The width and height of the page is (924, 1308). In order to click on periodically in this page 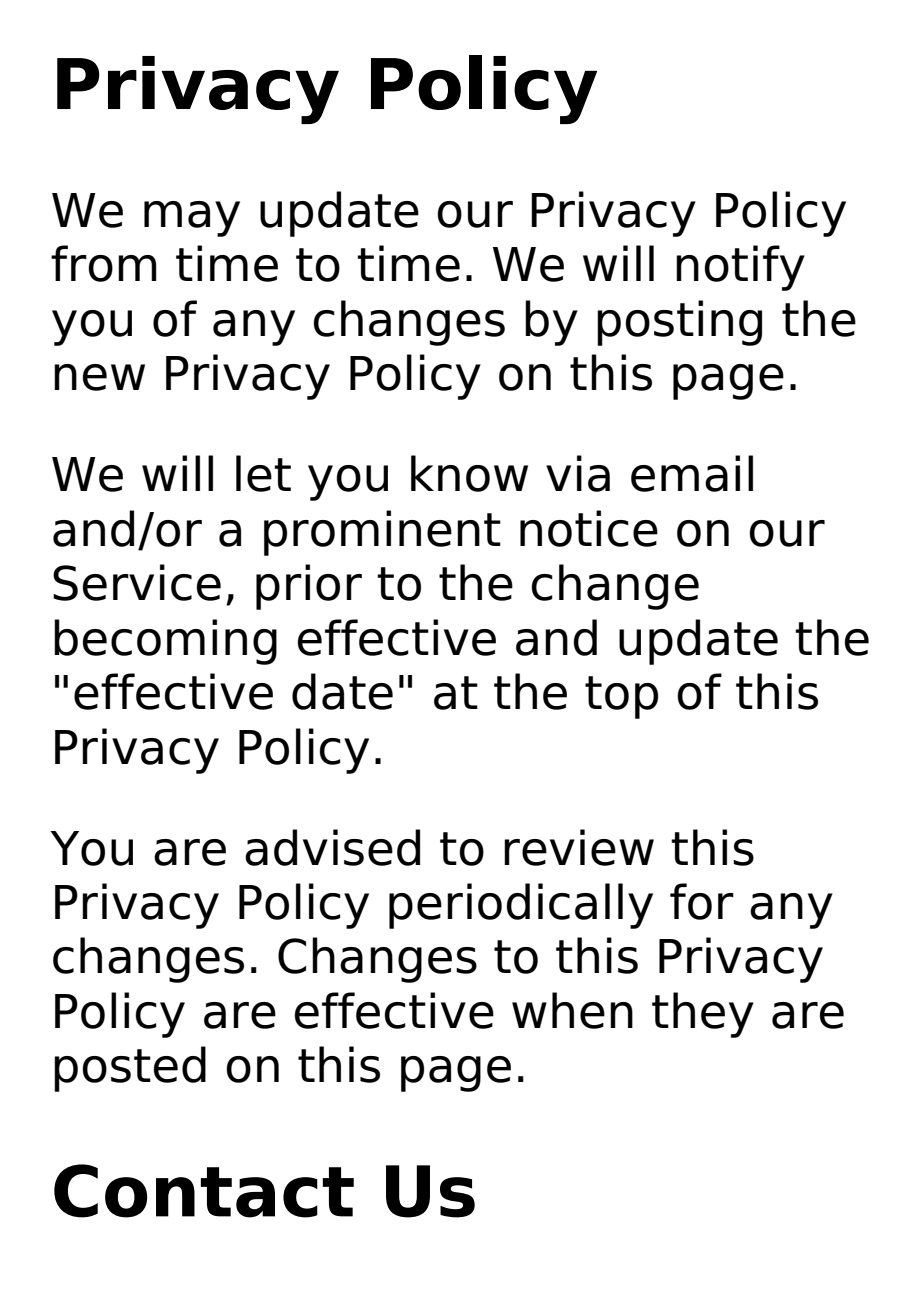, I will do `click(521, 906)`.
